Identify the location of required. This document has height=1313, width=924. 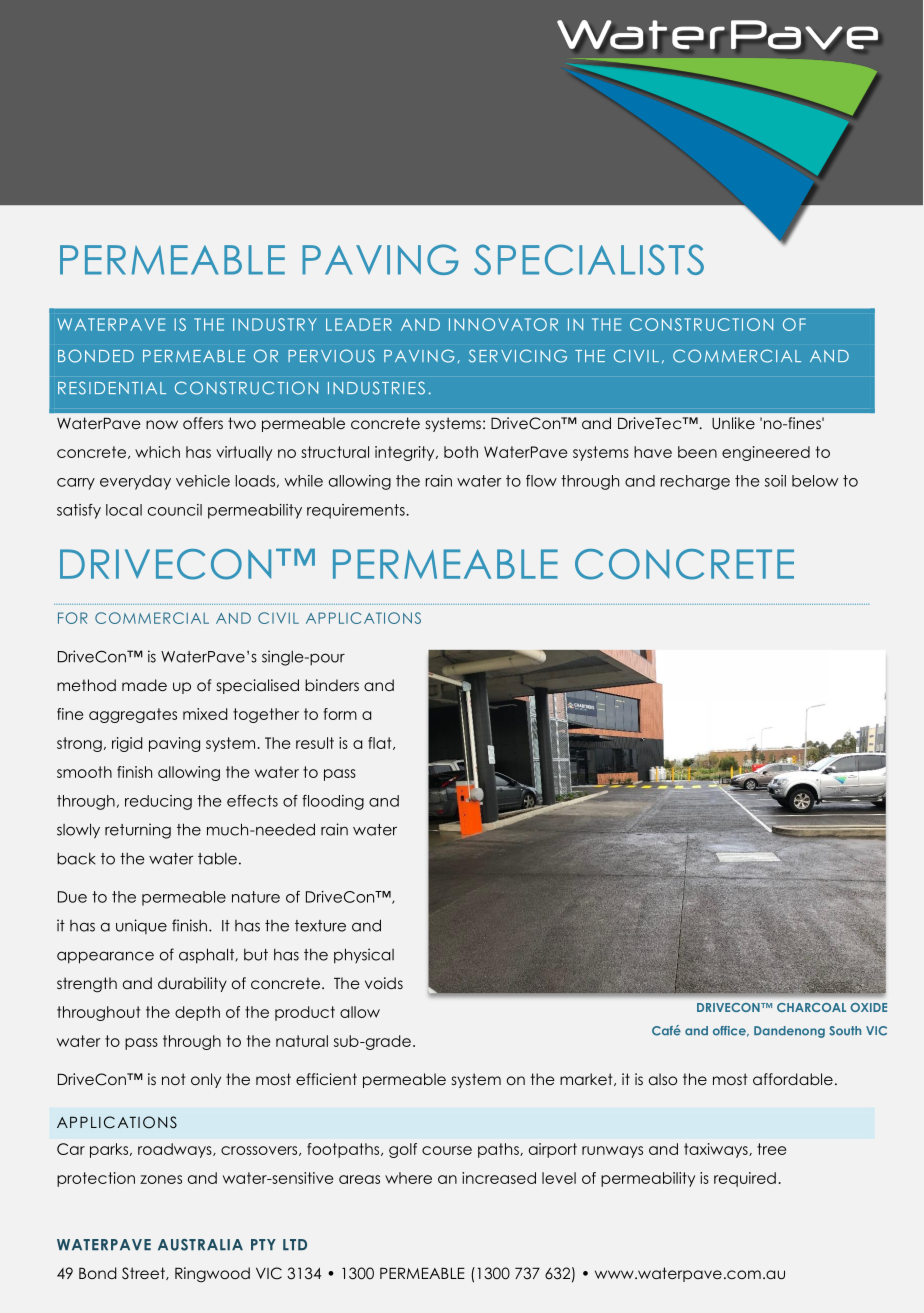
(745, 1179).
